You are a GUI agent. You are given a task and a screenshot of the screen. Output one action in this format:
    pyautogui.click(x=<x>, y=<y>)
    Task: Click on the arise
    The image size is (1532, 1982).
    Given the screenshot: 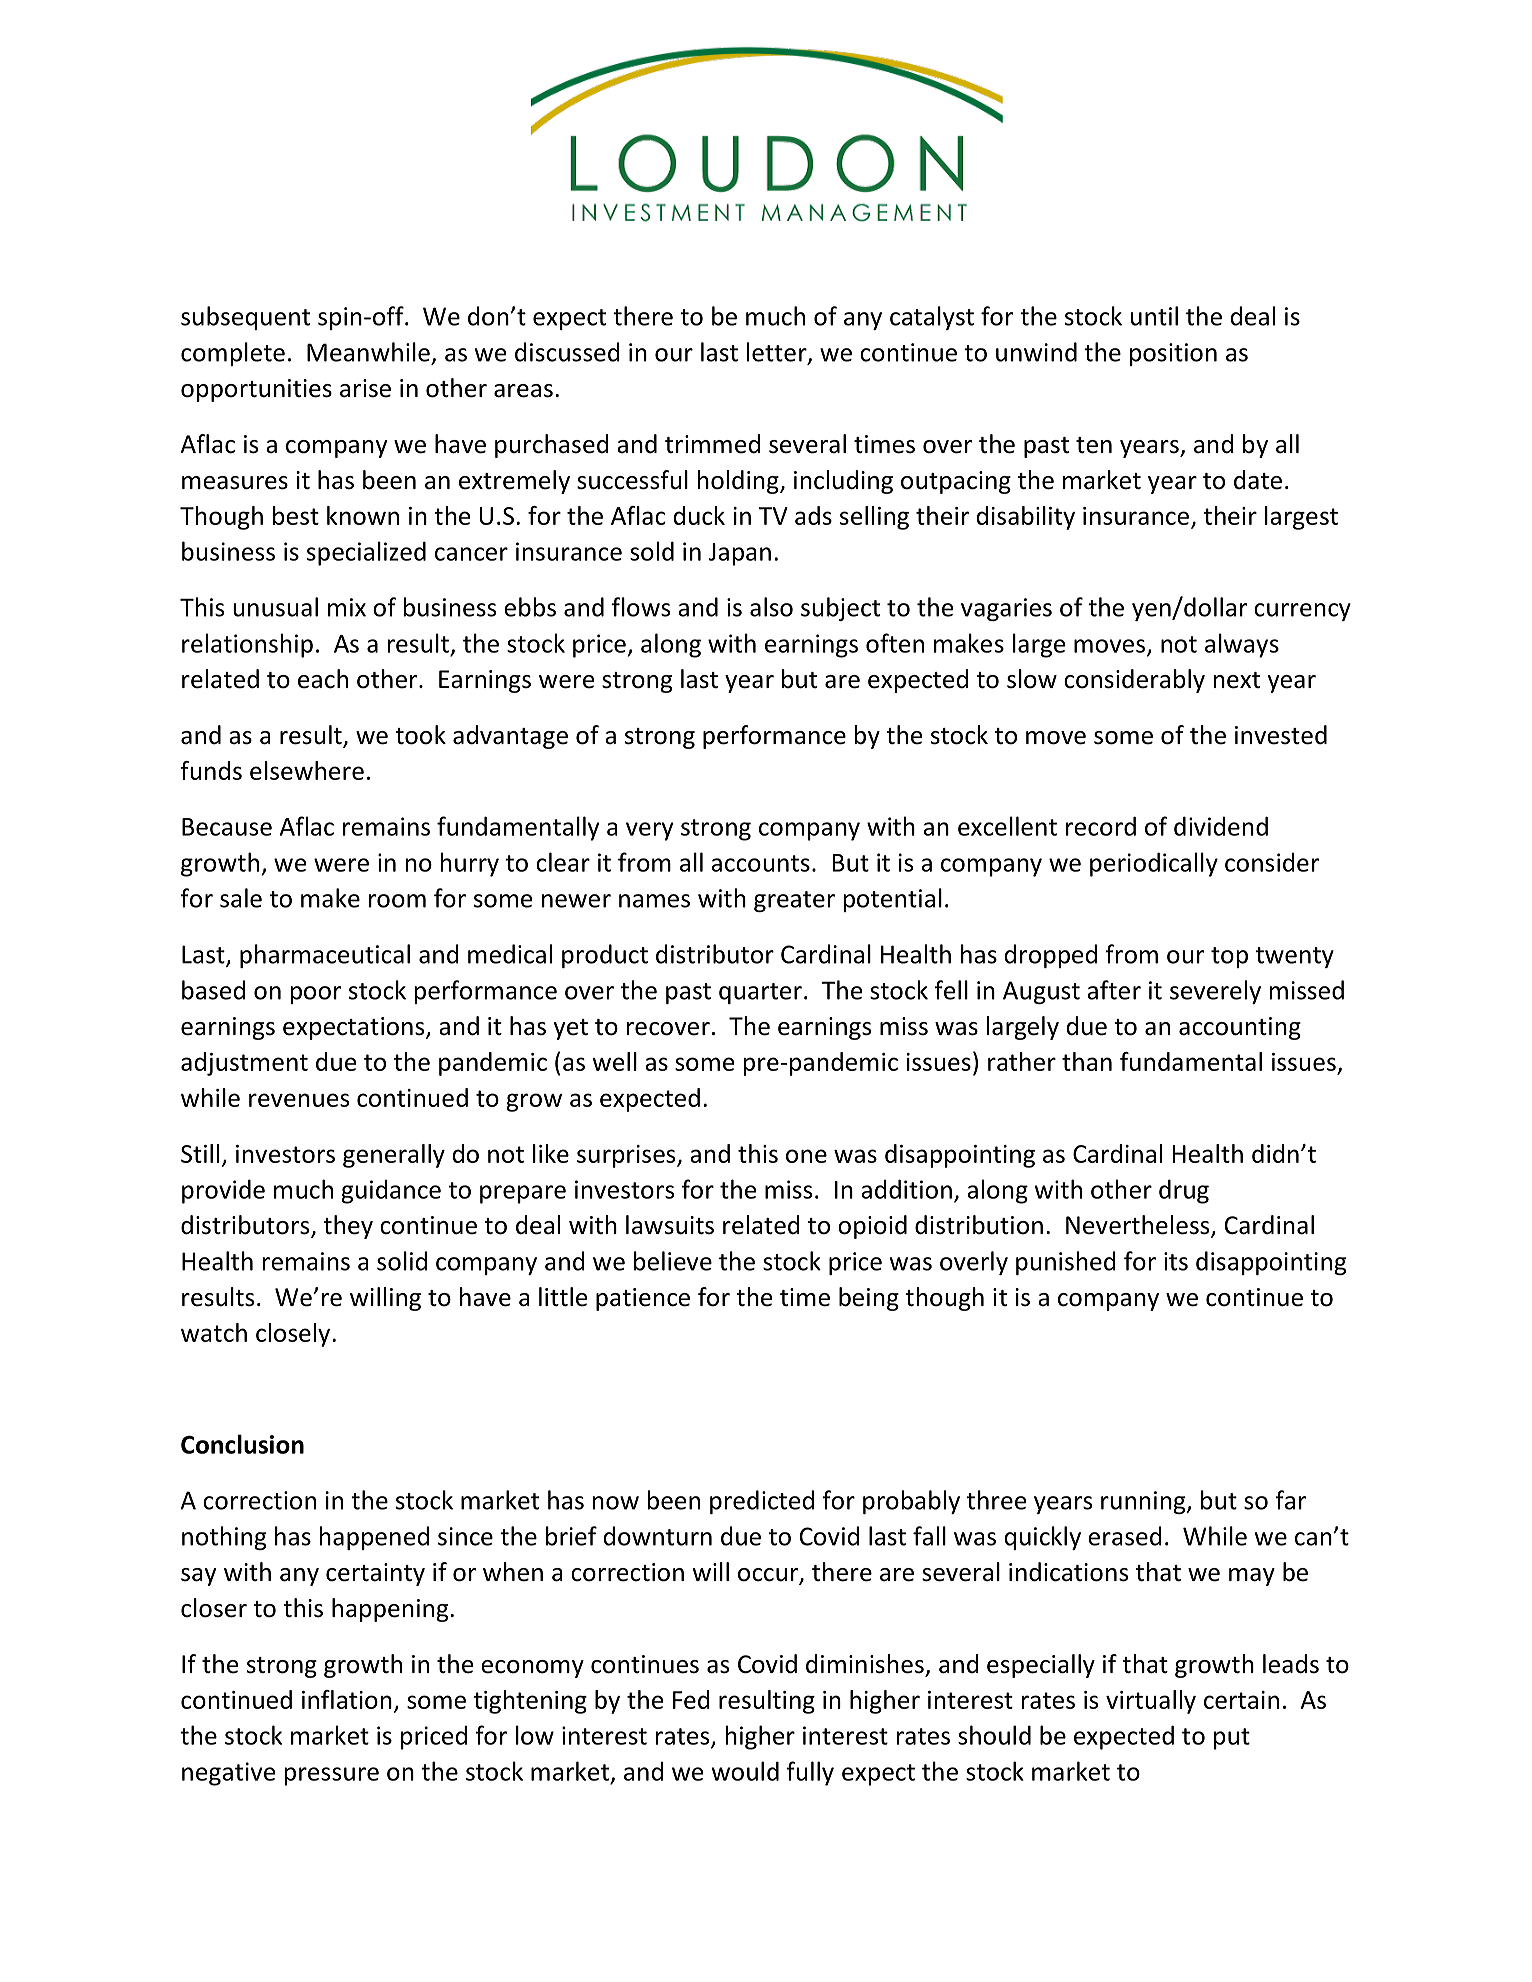 What is the action you would take?
    pyautogui.click(x=365, y=388)
